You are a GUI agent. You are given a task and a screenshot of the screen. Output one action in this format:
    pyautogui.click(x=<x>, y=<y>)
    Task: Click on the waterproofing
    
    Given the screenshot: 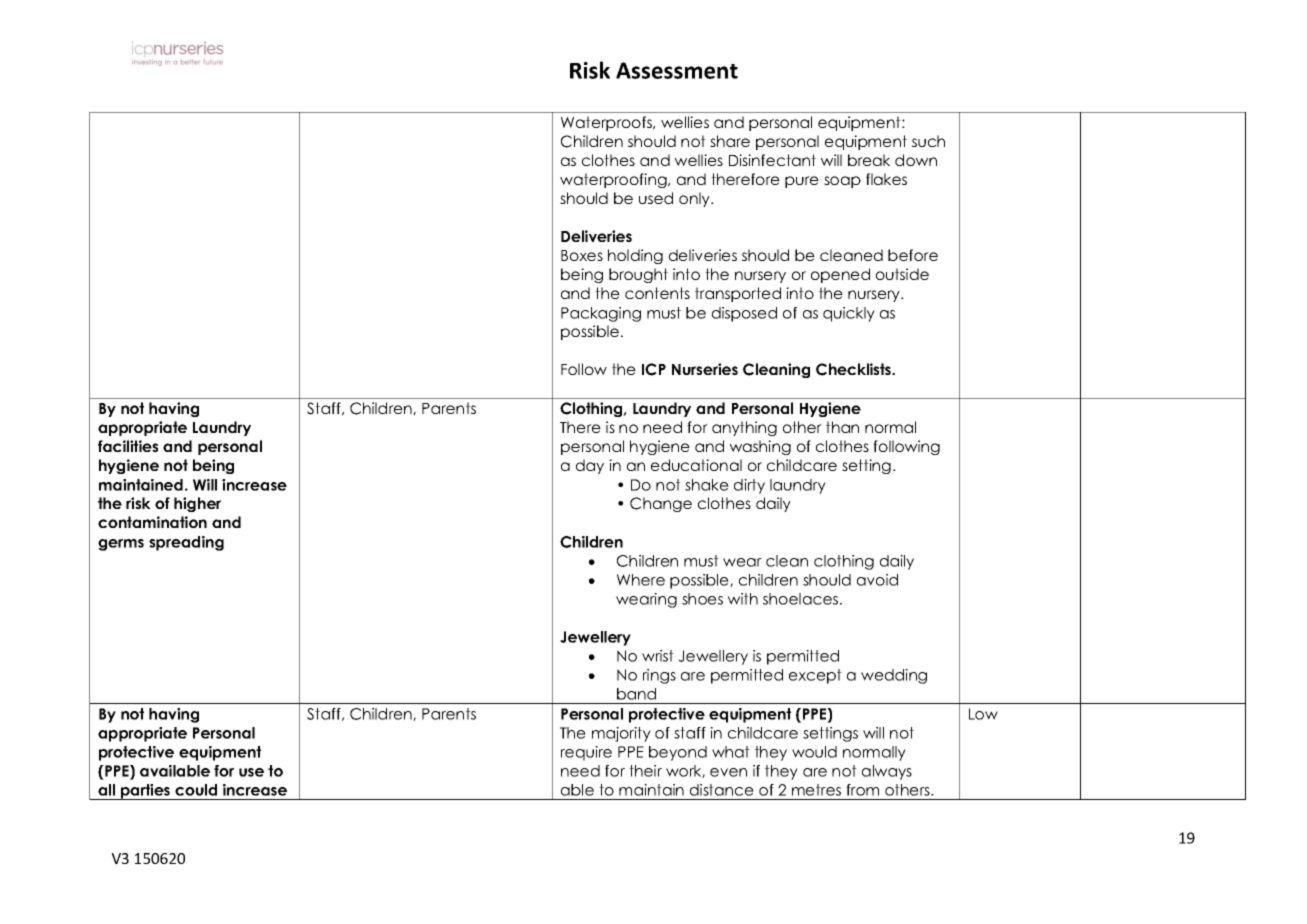 What is the action you would take?
    pyautogui.click(x=614, y=180)
